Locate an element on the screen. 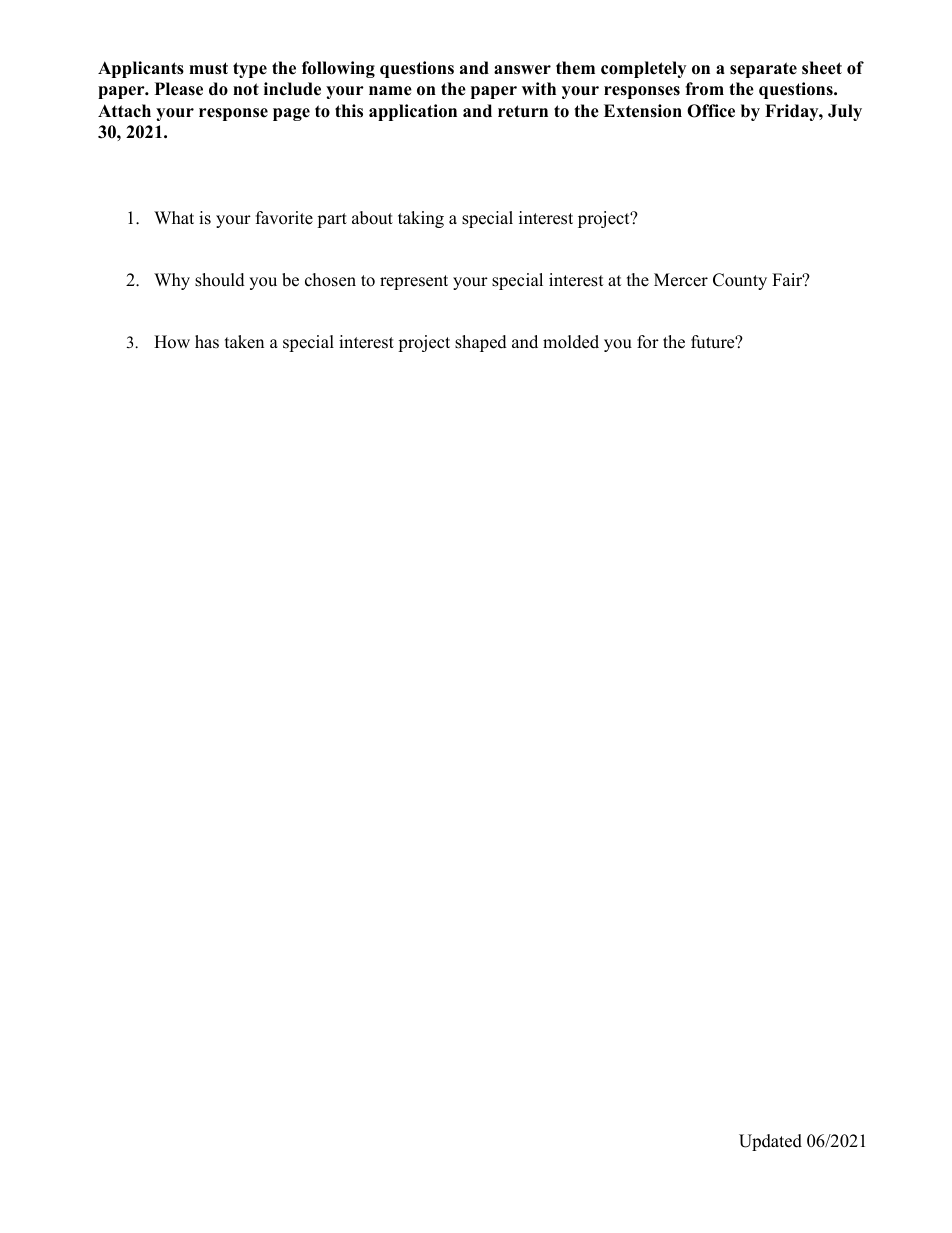 Image resolution: width=952 pixels, height=1233 pixels. Updated is located at coordinates (770, 1142).
